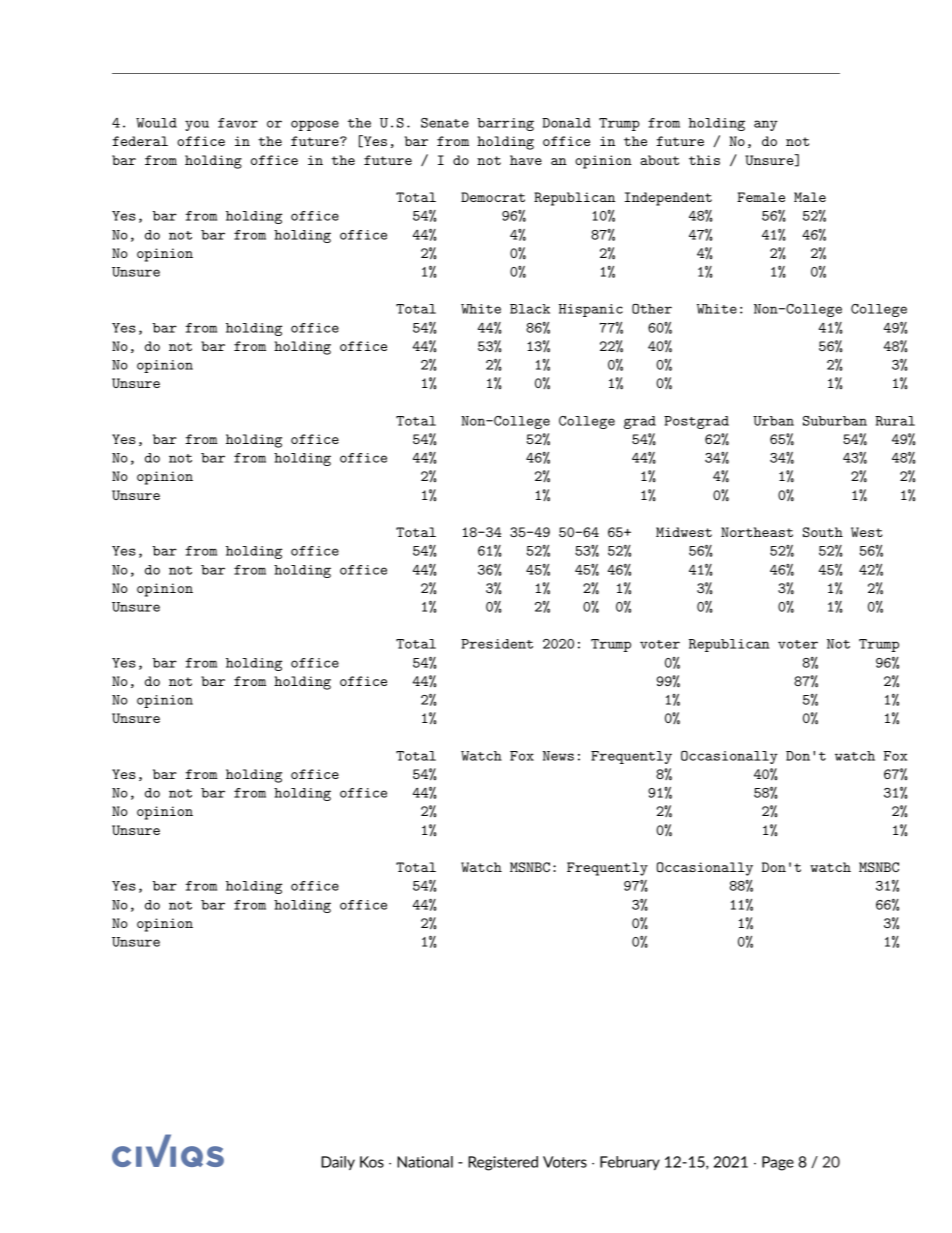 The width and height of the page is (952, 1233). Describe the element at coordinates (823, 532) in the page. I see `South` at that location.
